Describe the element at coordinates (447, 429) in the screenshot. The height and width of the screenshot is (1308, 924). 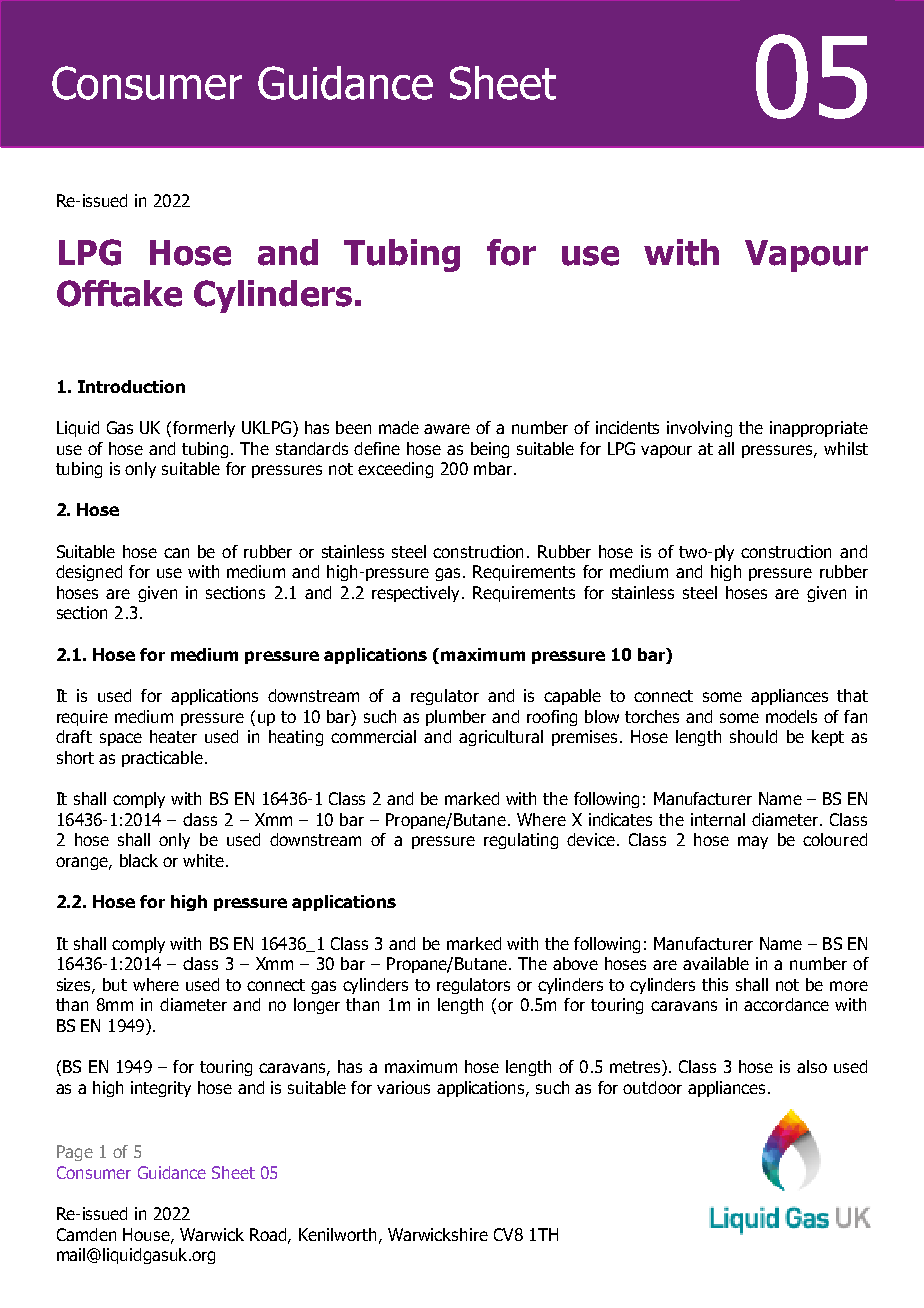
I see `aware` at that location.
